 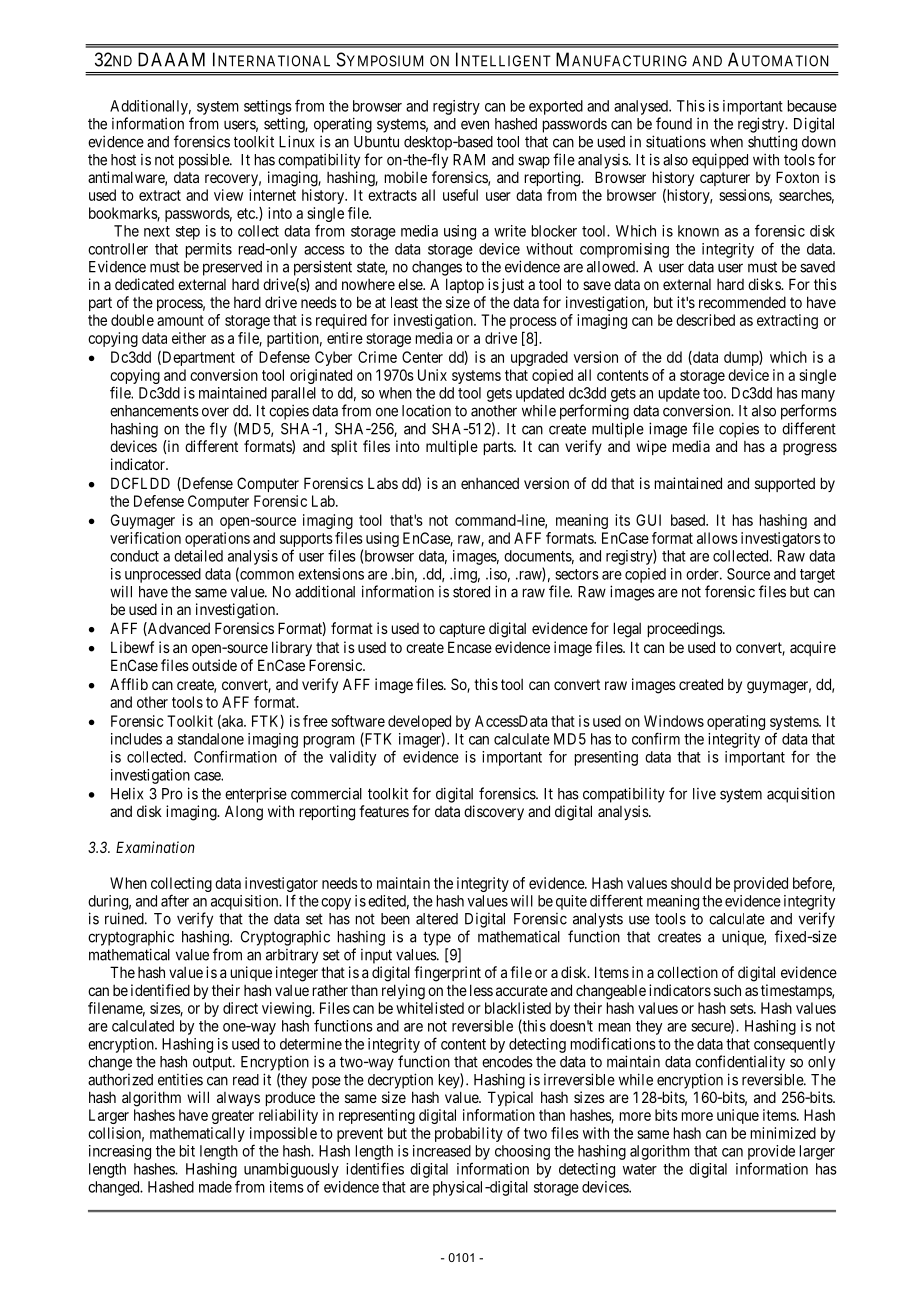 What do you see at coordinates (469, 1134) in the page?
I see `probability` at bounding box center [469, 1134].
